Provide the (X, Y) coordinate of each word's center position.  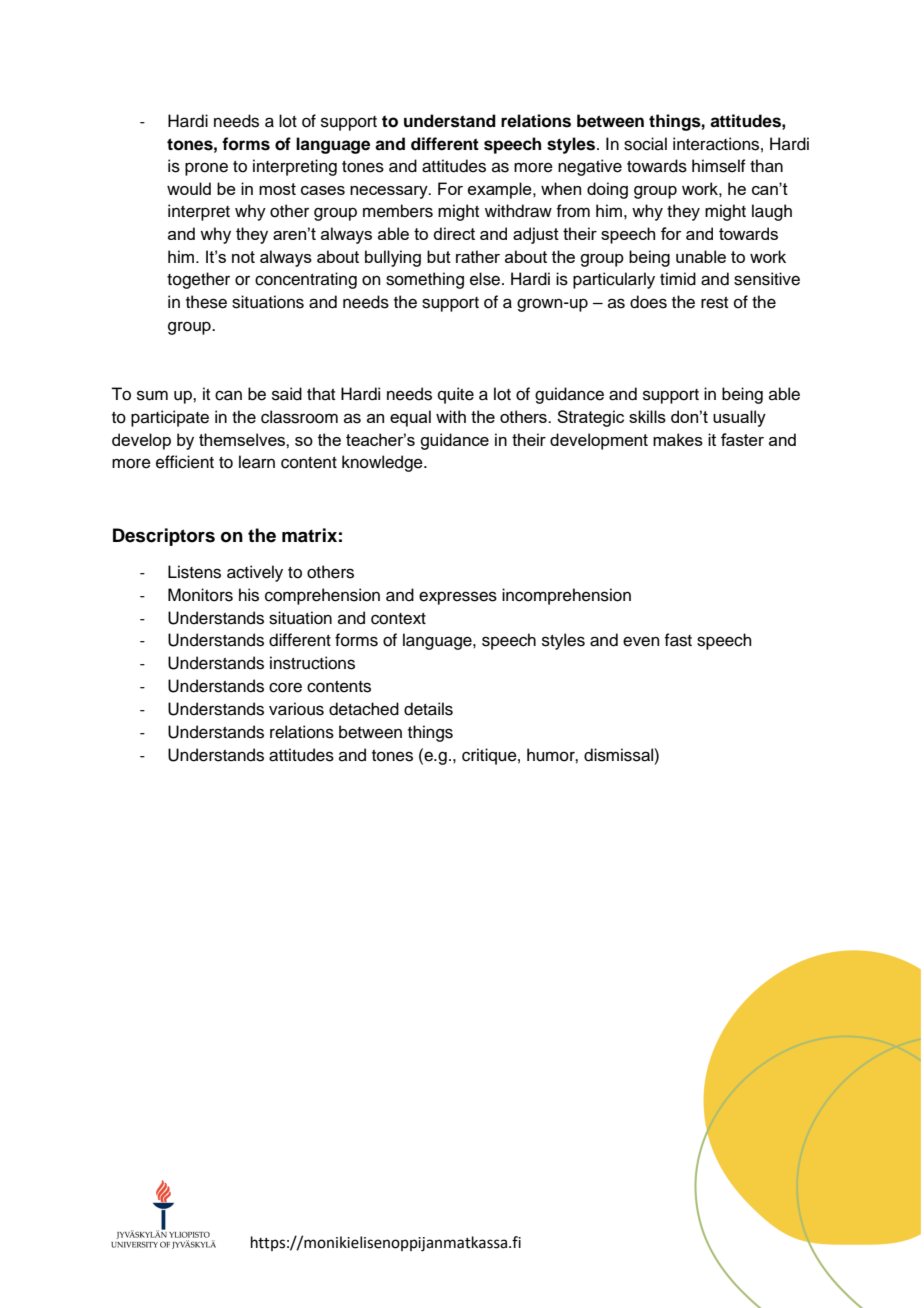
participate (170, 418)
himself (719, 166)
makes (678, 439)
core (285, 687)
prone (206, 169)
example (501, 190)
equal (410, 418)
